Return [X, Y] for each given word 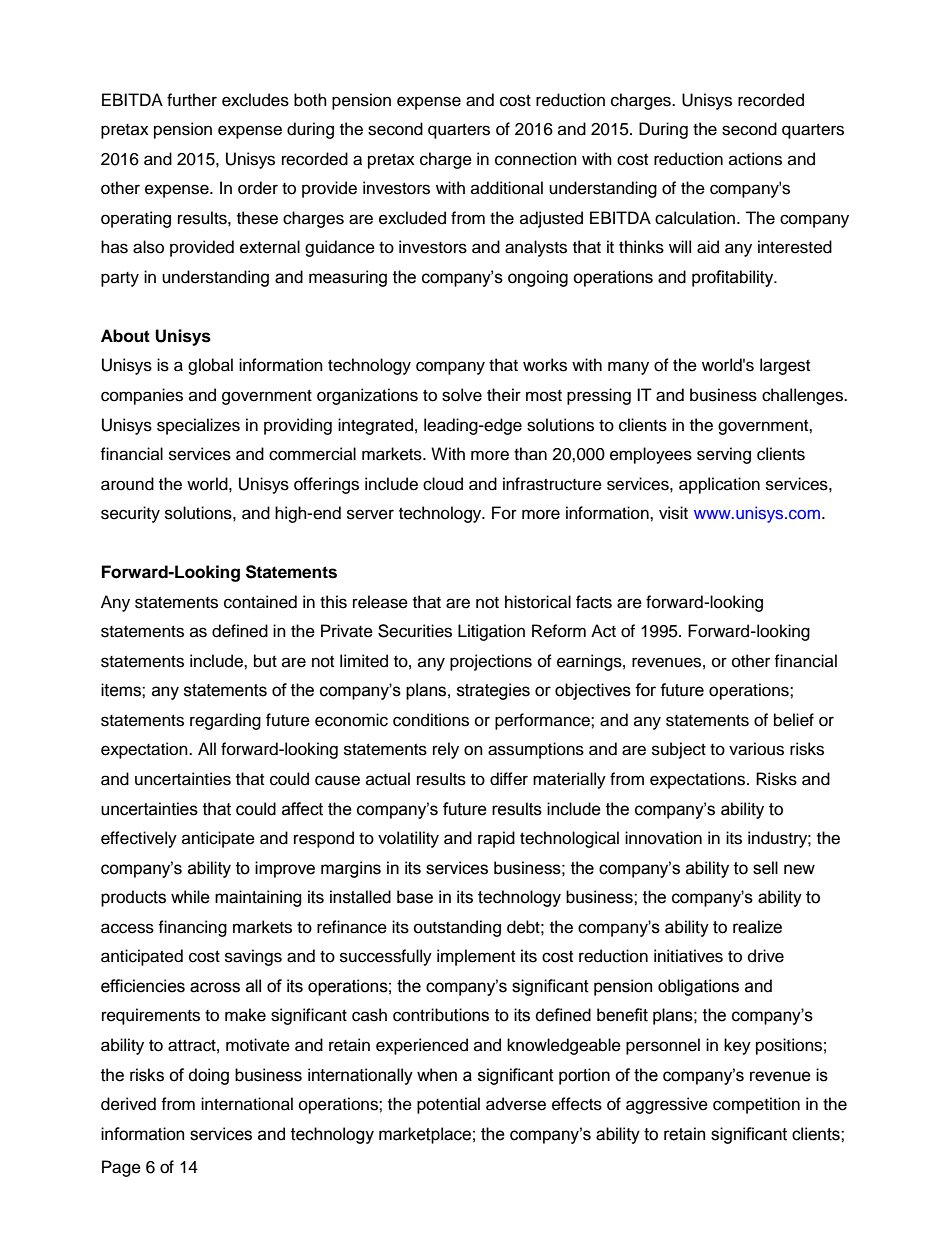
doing [209, 1076]
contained [260, 602]
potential [448, 1105]
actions [755, 159]
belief [794, 720]
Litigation [491, 632]
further [192, 100]
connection [536, 159]
